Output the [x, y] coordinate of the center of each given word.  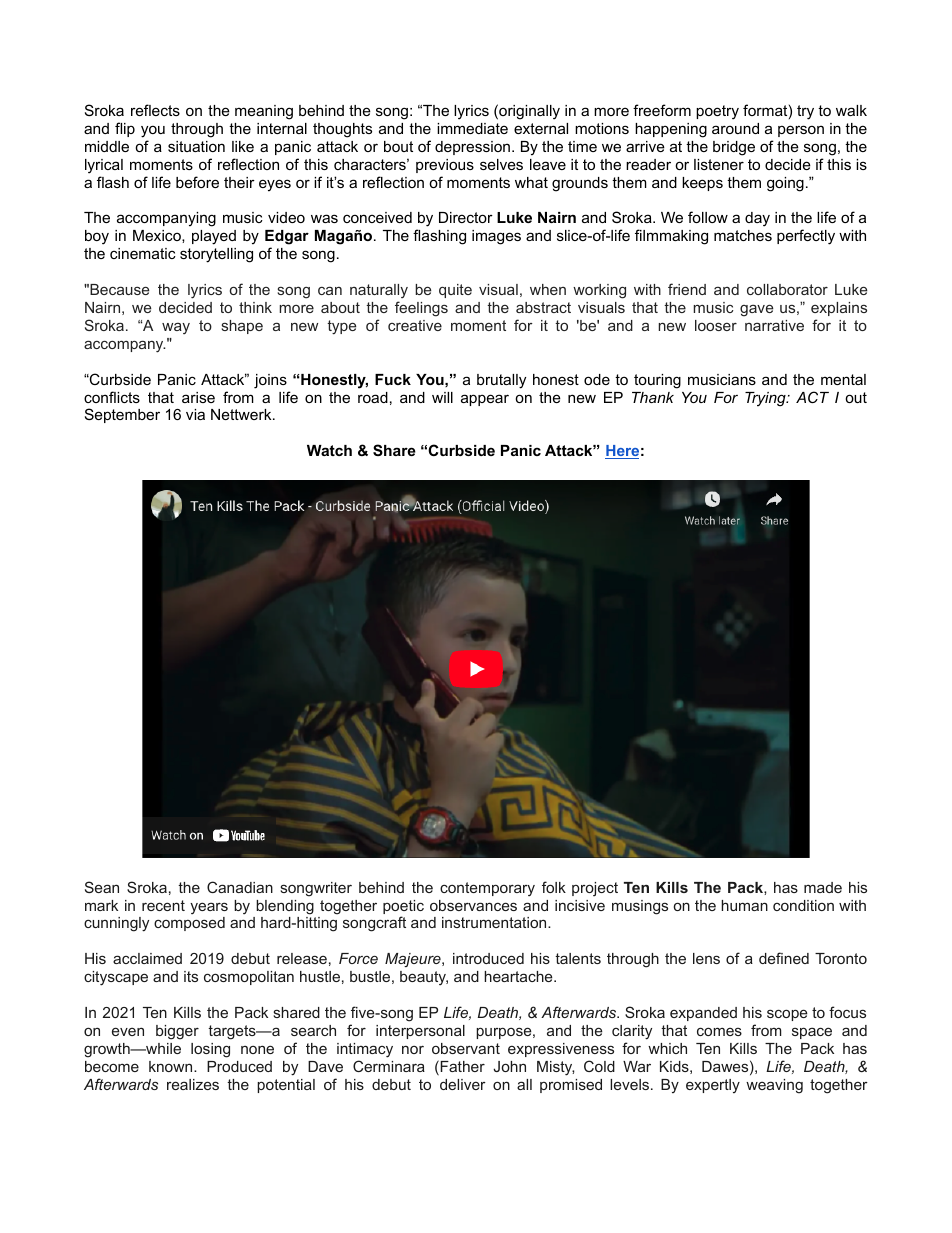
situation [196, 146]
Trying [766, 399]
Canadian [240, 887]
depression [474, 148]
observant [466, 1048]
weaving [774, 1086]
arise [198, 397]
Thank [653, 397]
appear [485, 400]
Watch [329, 450]
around [735, 128]
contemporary [487, 889]
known [172, 1066]
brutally [501, 381]
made [823, 887]
